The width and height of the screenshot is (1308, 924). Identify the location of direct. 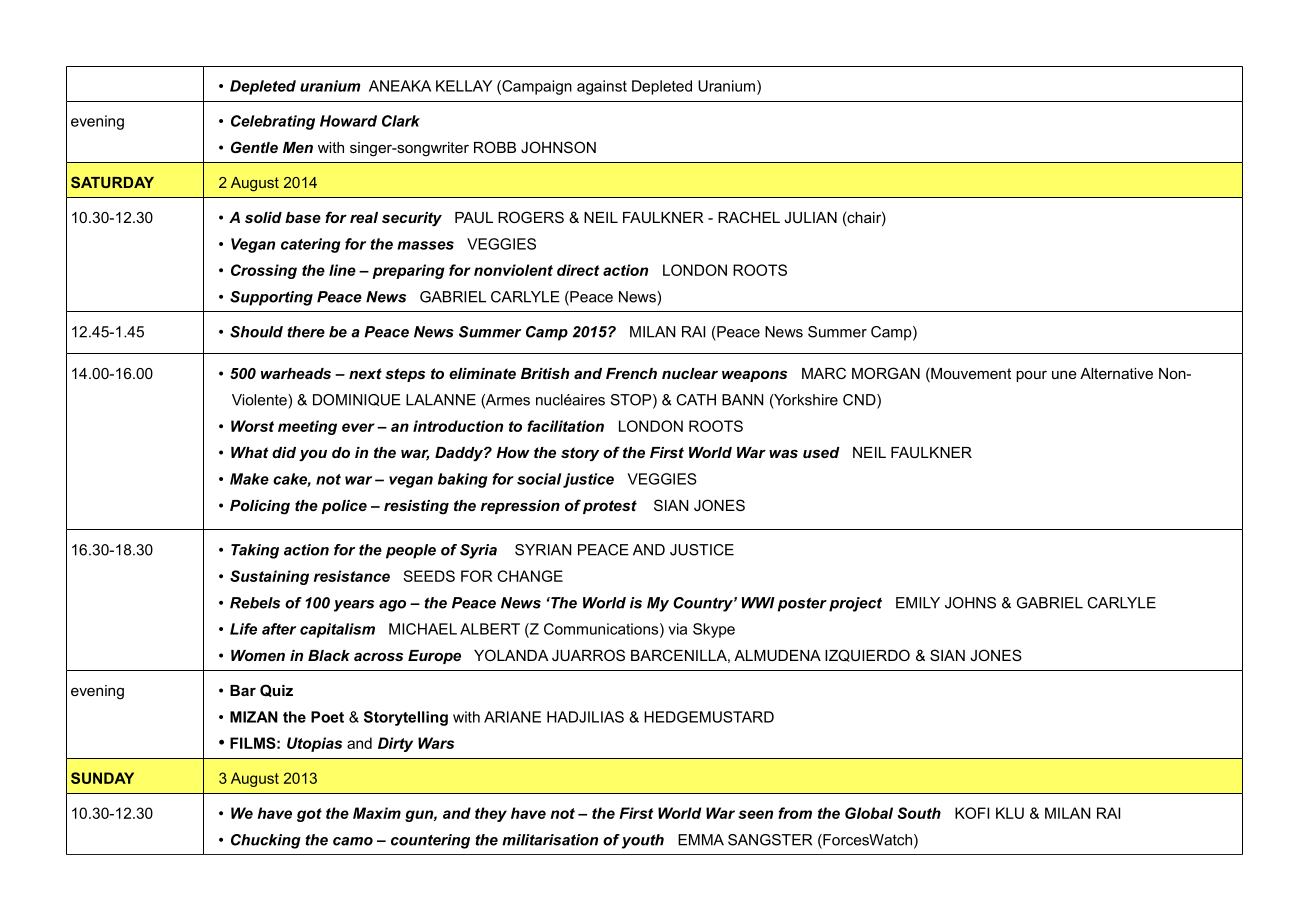
(578, 270).
